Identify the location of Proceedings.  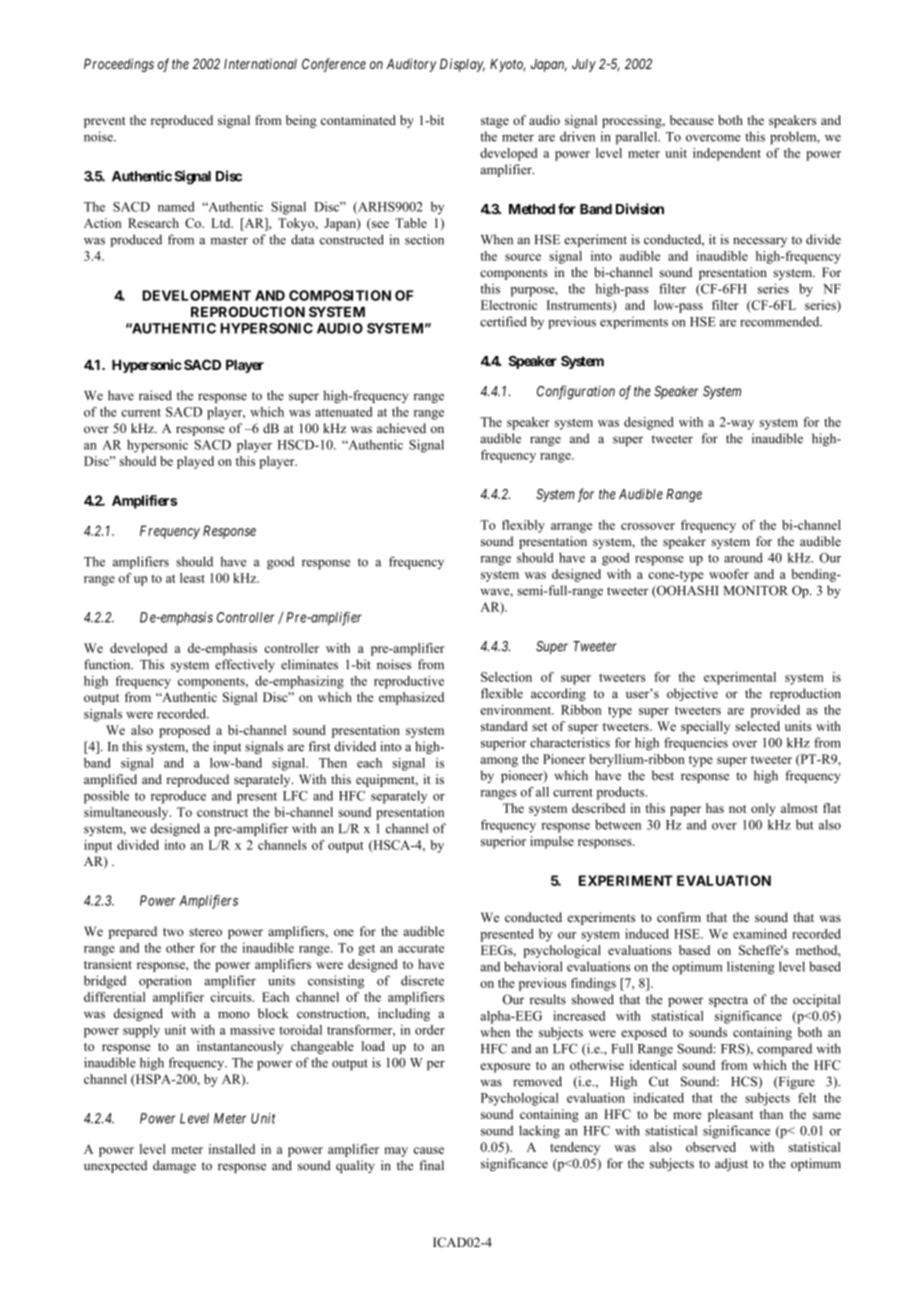
(119, 65).
